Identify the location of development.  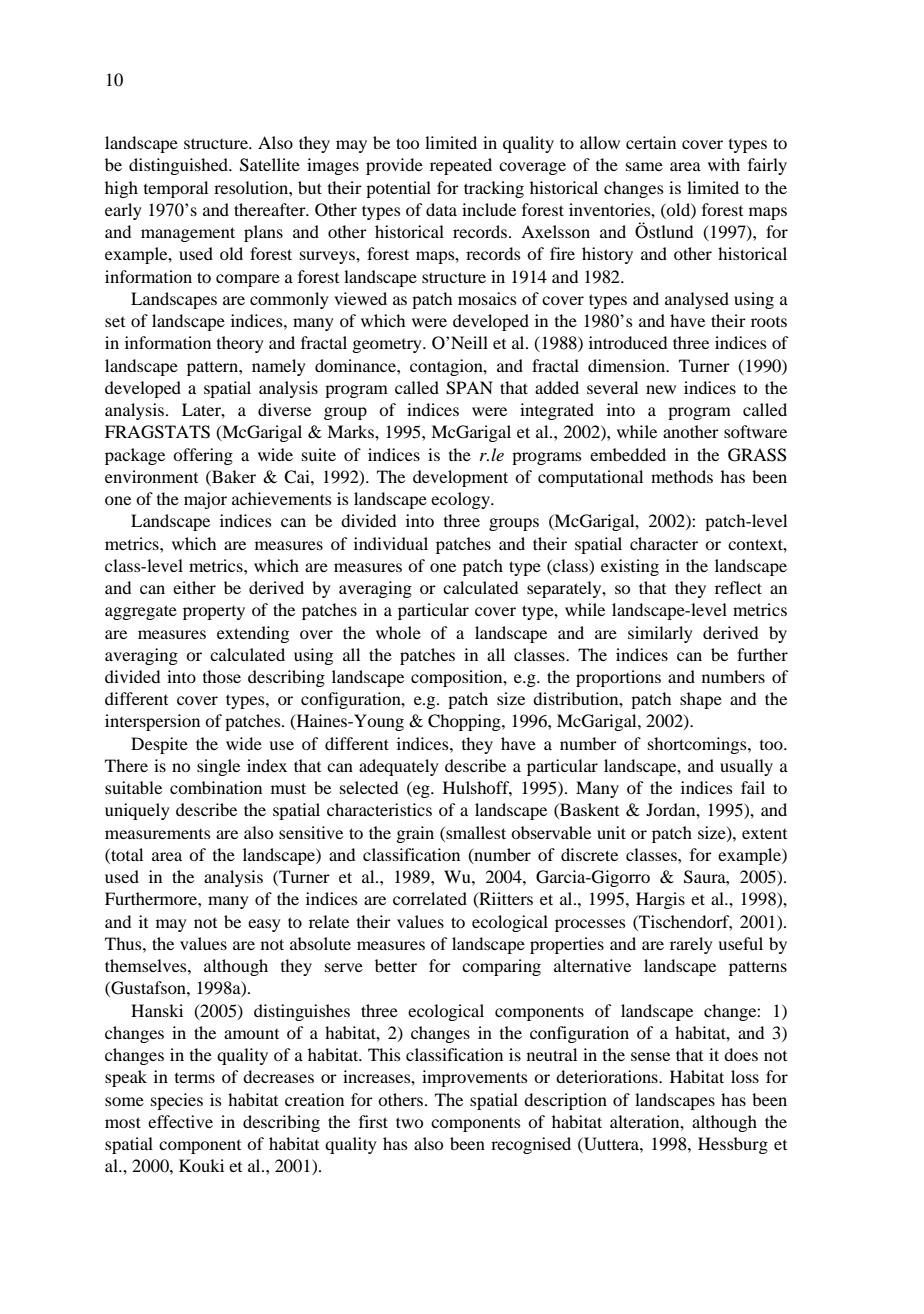
(460, 478).
